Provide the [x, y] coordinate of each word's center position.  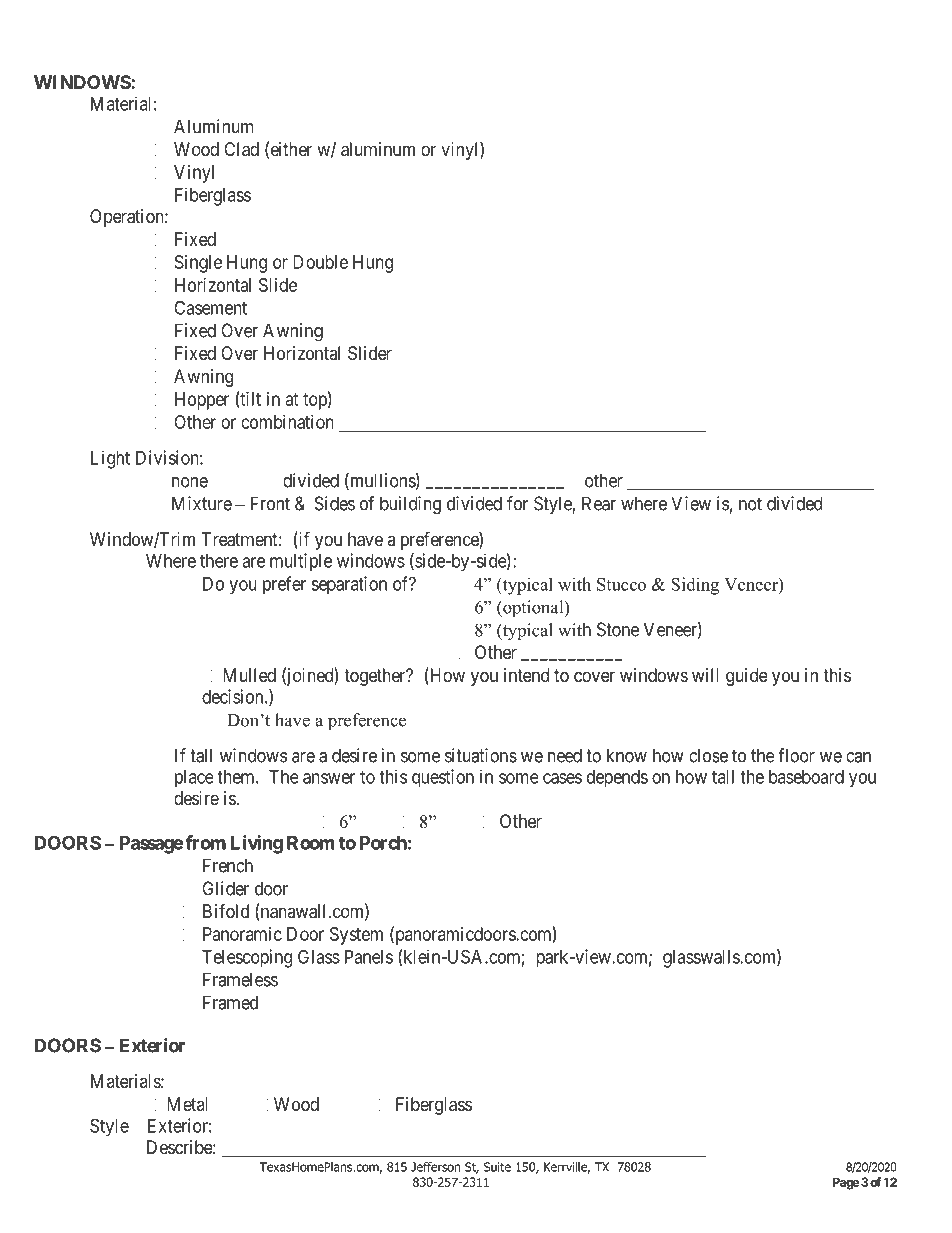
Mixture [202, 503]
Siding [695, 586]
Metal [187, 1104]
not [750, 504]
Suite [497, 1167]
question [443, 778]
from [205, 842]
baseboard [806, 777]
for [517, 503]
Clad [241, 149]
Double [320, 262]
